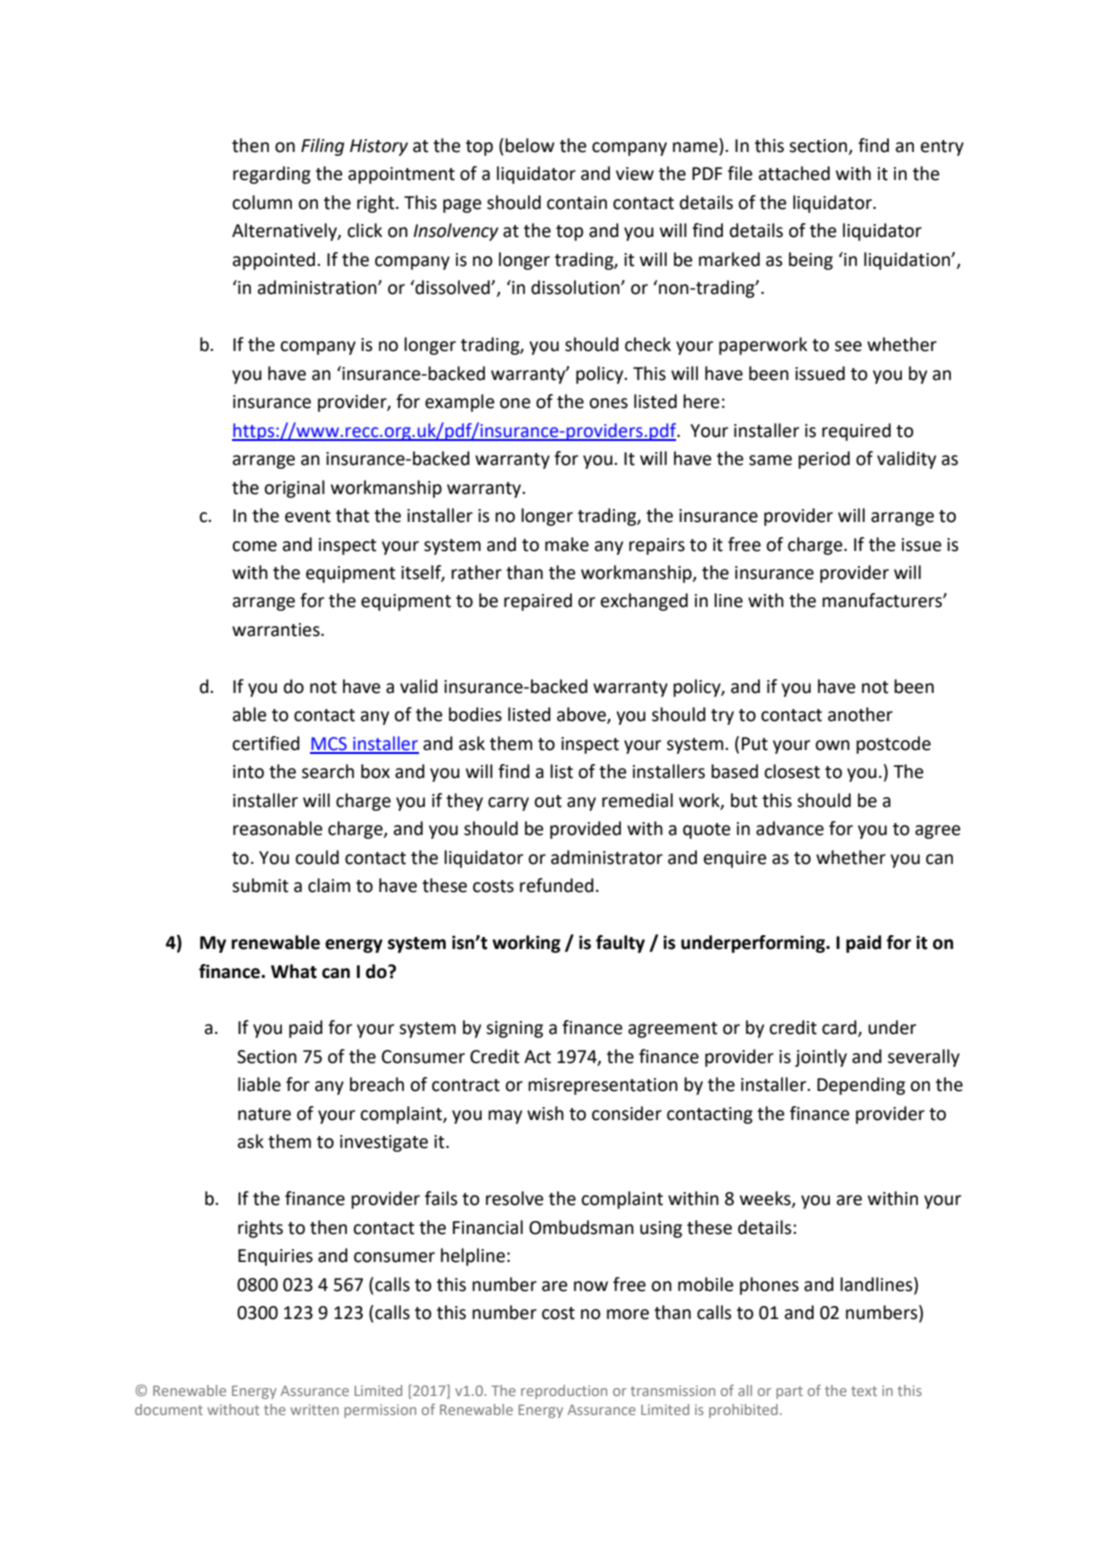 This document has width=1097, height=1552. What do you see at coordinates (272, 175) in the document?
I see `regarding` at bounding box center [272, 175].
